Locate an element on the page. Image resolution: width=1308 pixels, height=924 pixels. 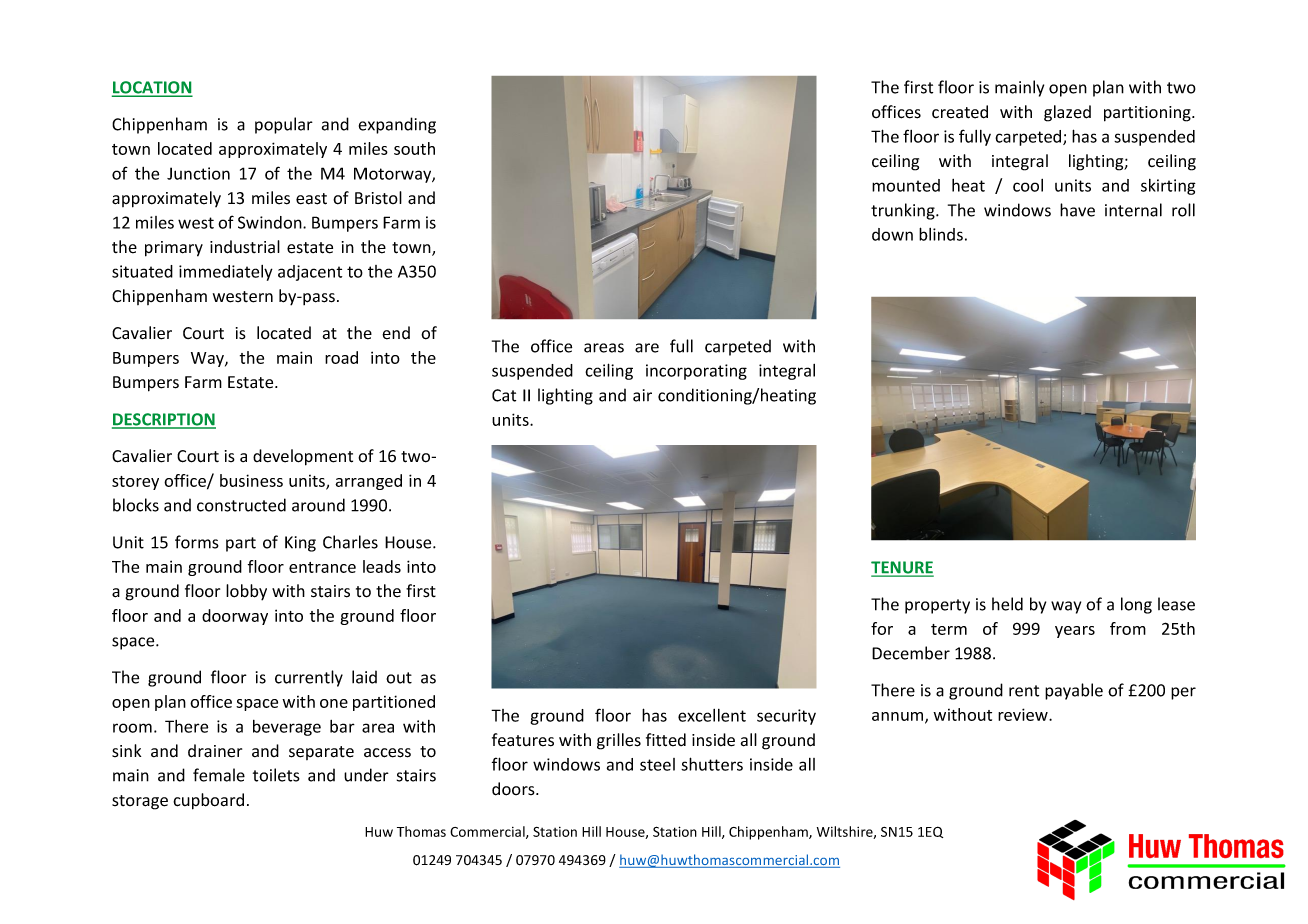
TENURE is located at coordinates (902, 568).
